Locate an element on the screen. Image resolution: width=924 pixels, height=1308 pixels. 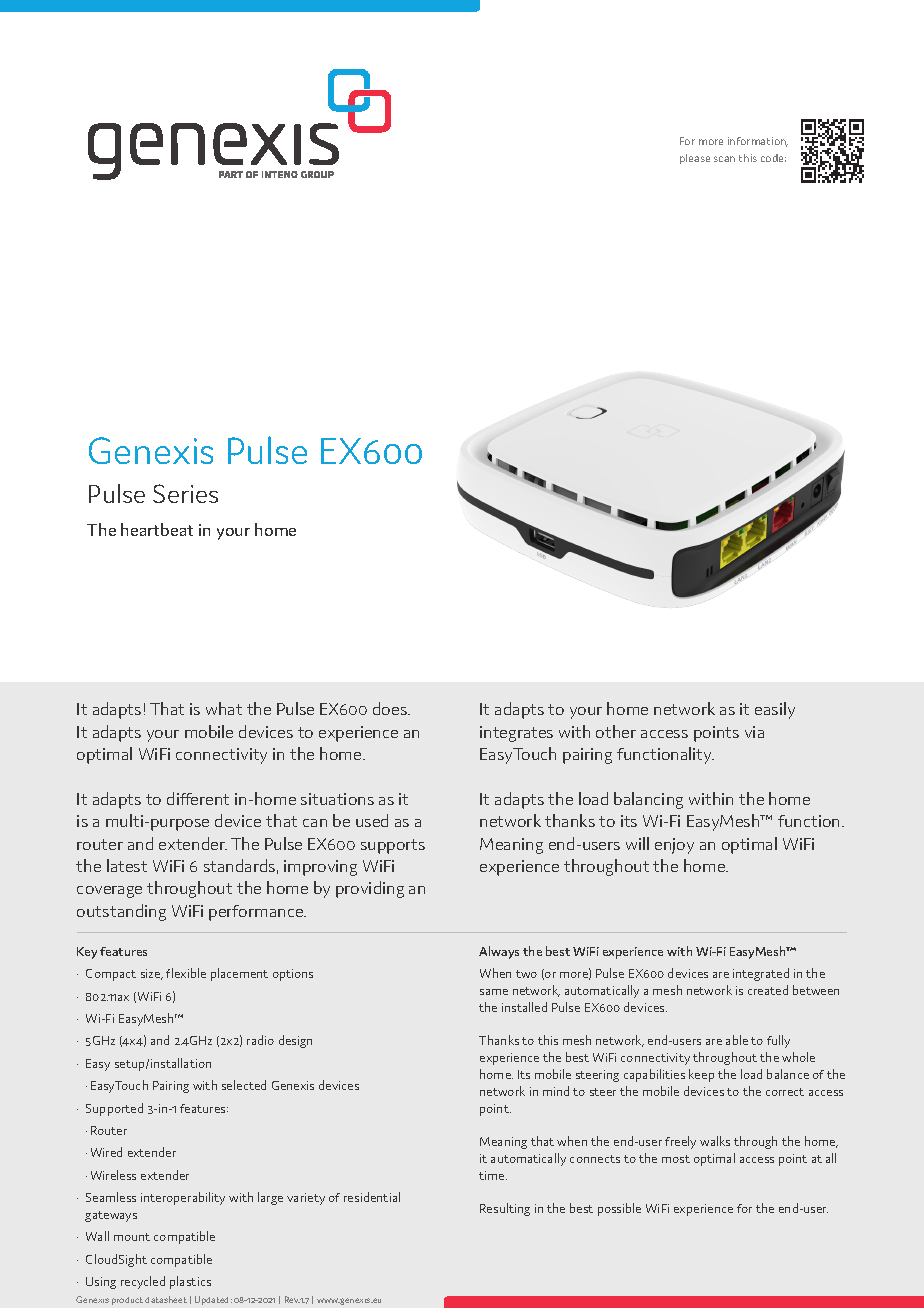
via is located at coordinates (754, 732).
